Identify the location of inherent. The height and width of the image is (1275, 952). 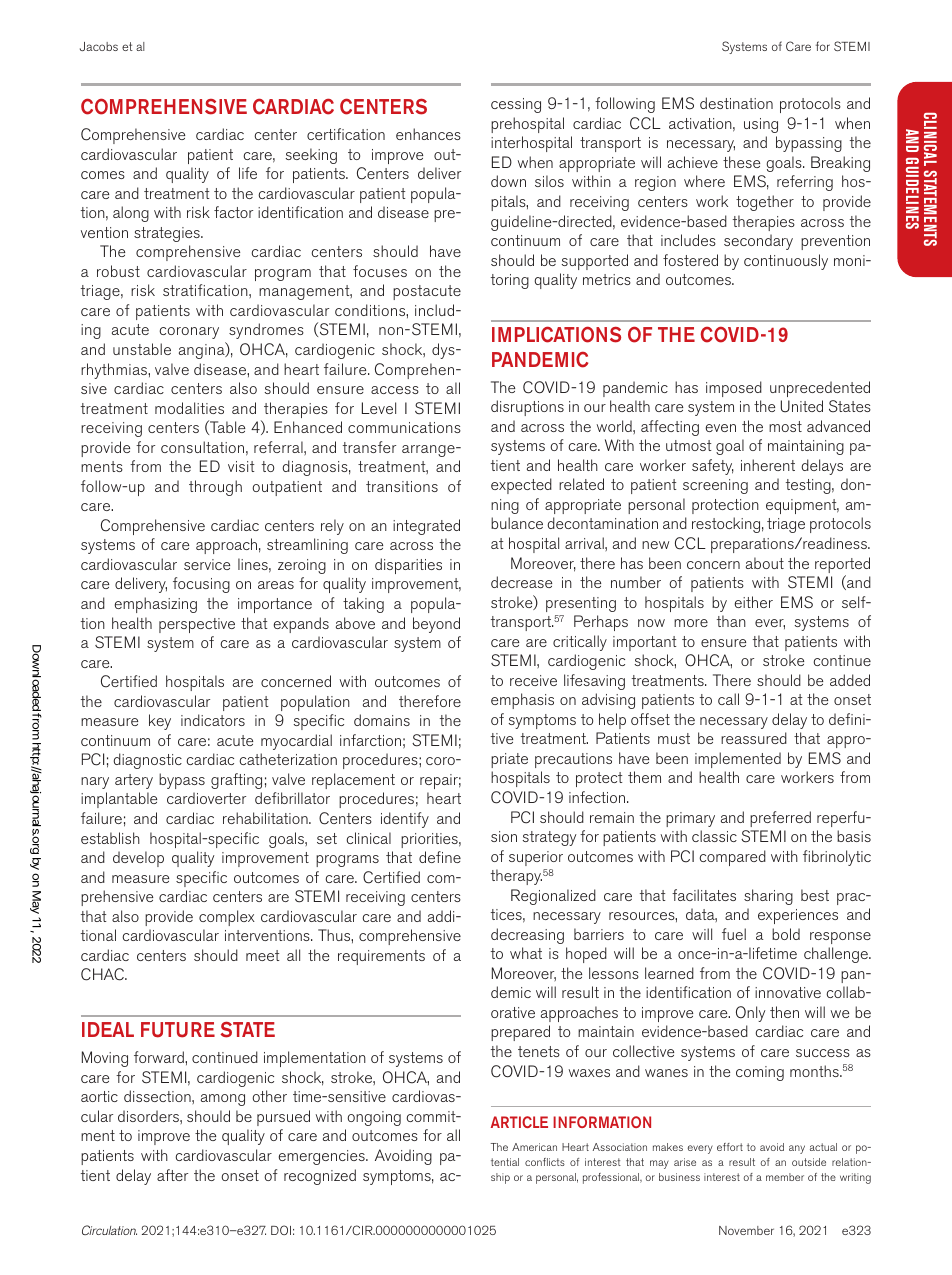
(768, 465).
